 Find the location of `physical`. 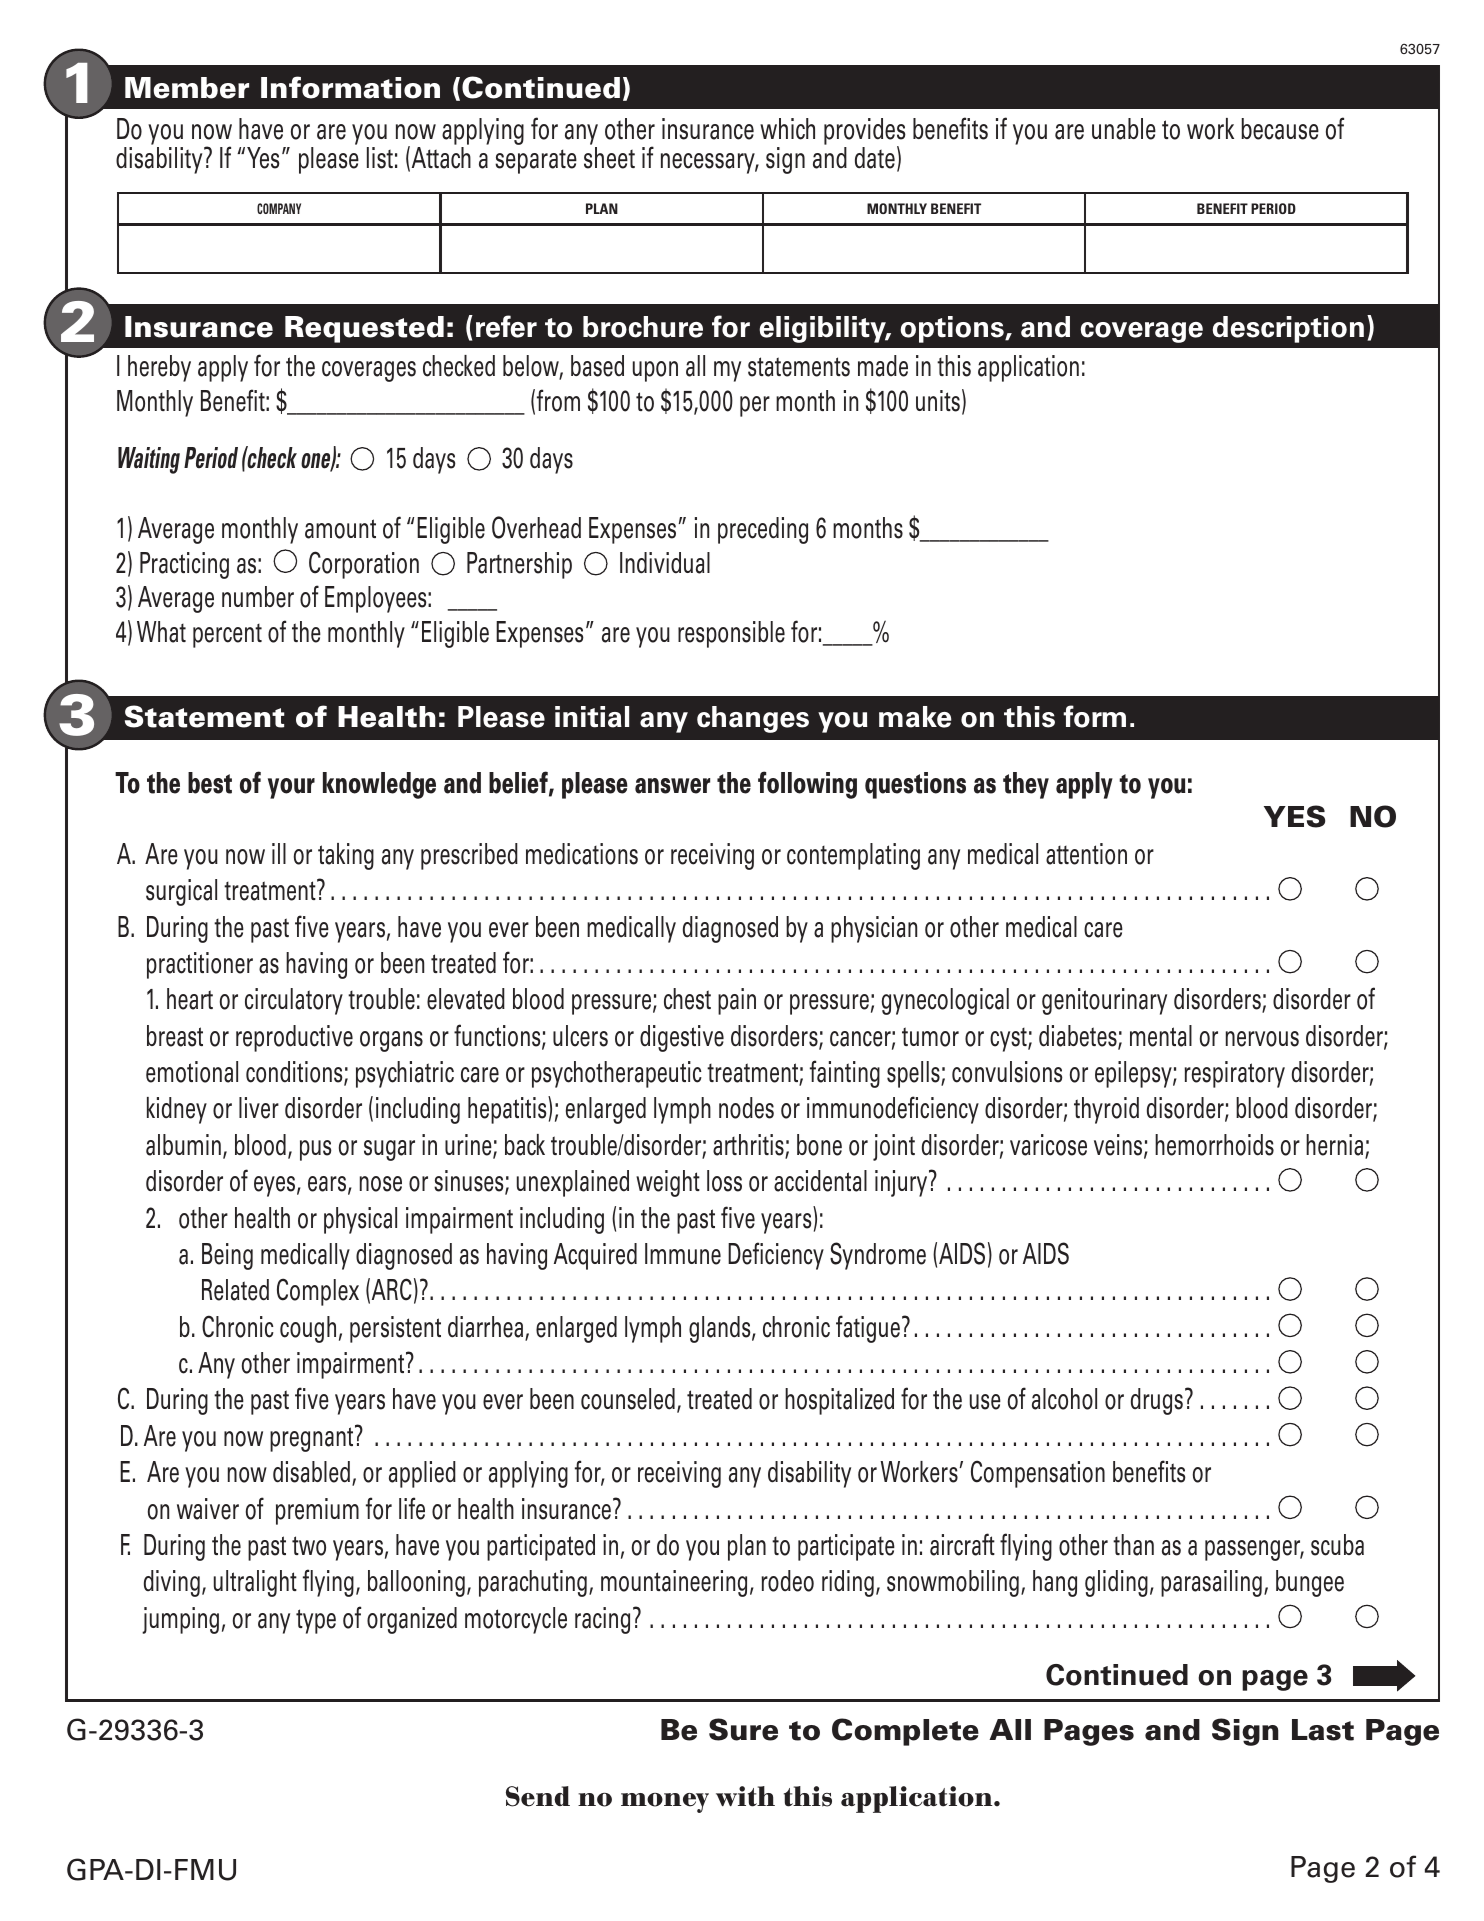

physical is located at coordinates (360, 1220).
